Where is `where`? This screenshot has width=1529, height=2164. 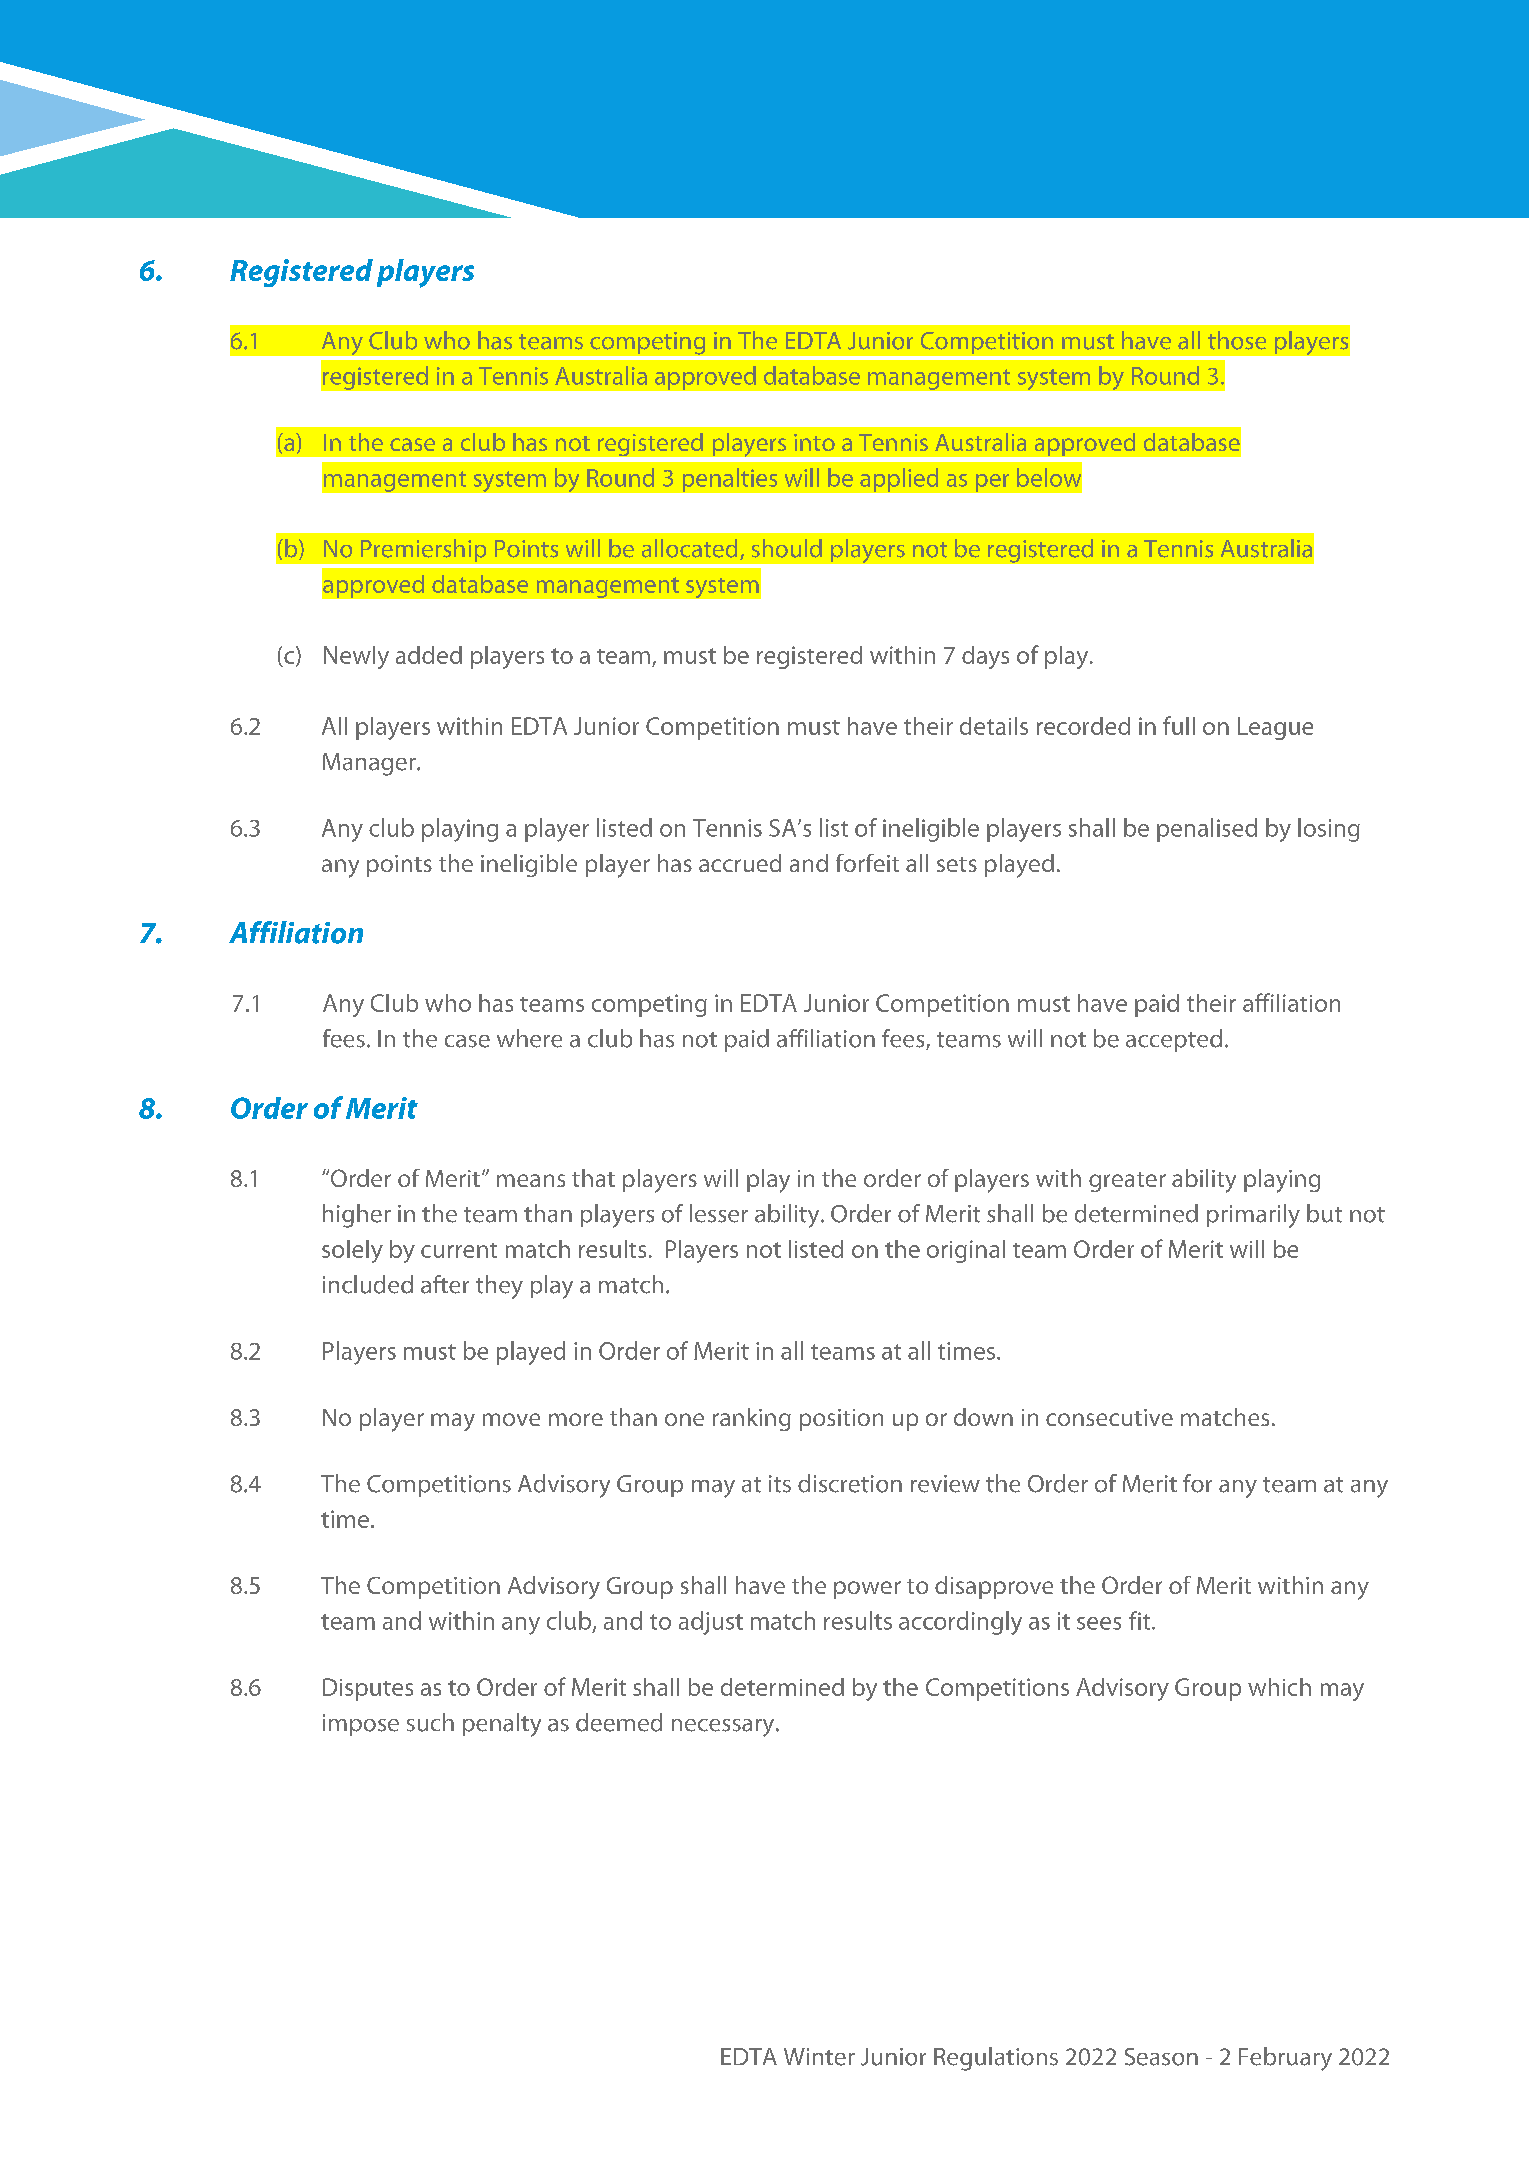 where is located at coordinates (529, 1038).
